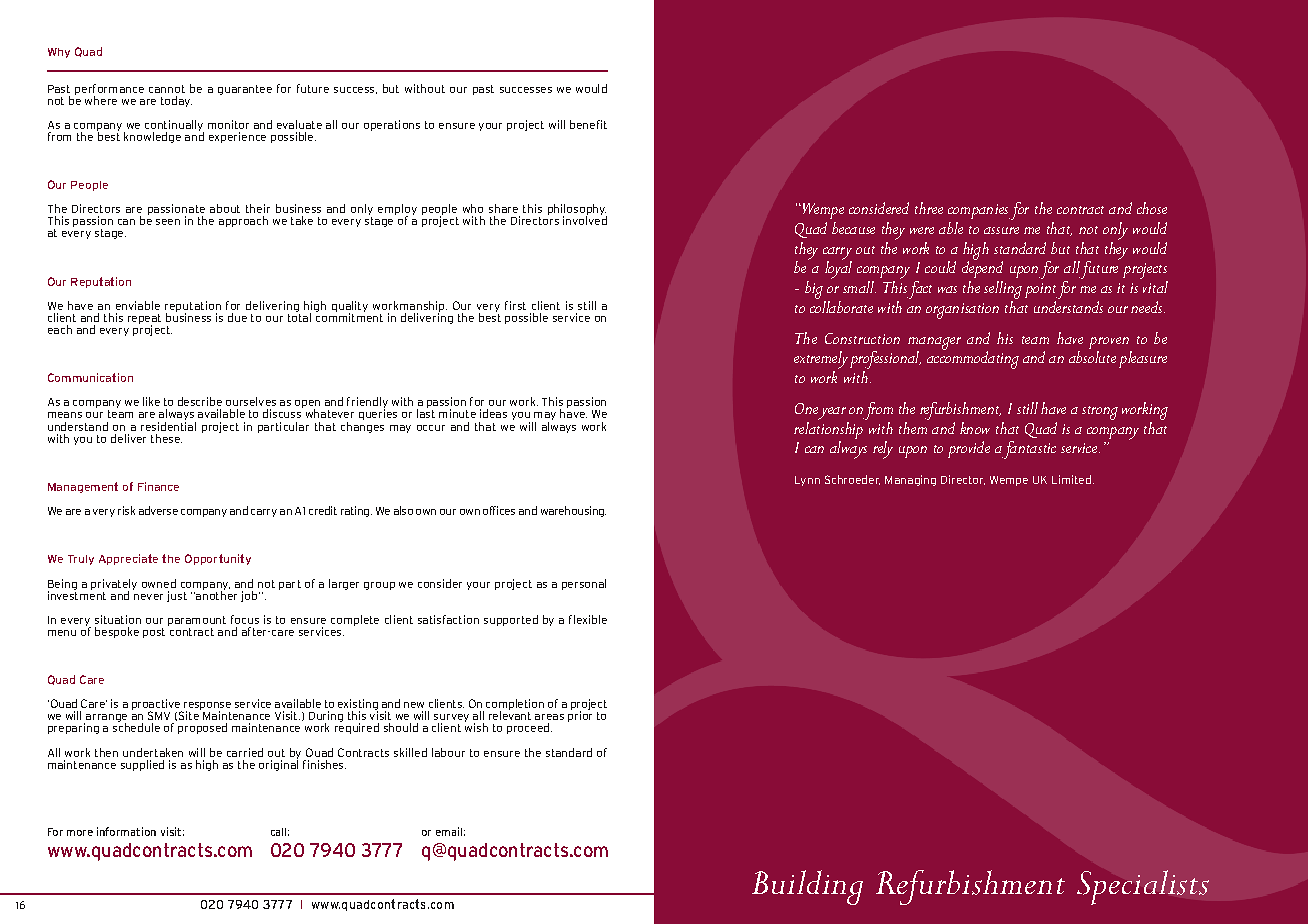 The image size is (1308, 924). Describe the element at coordinates (807, 887) in the document. I see `Building` at that location.
